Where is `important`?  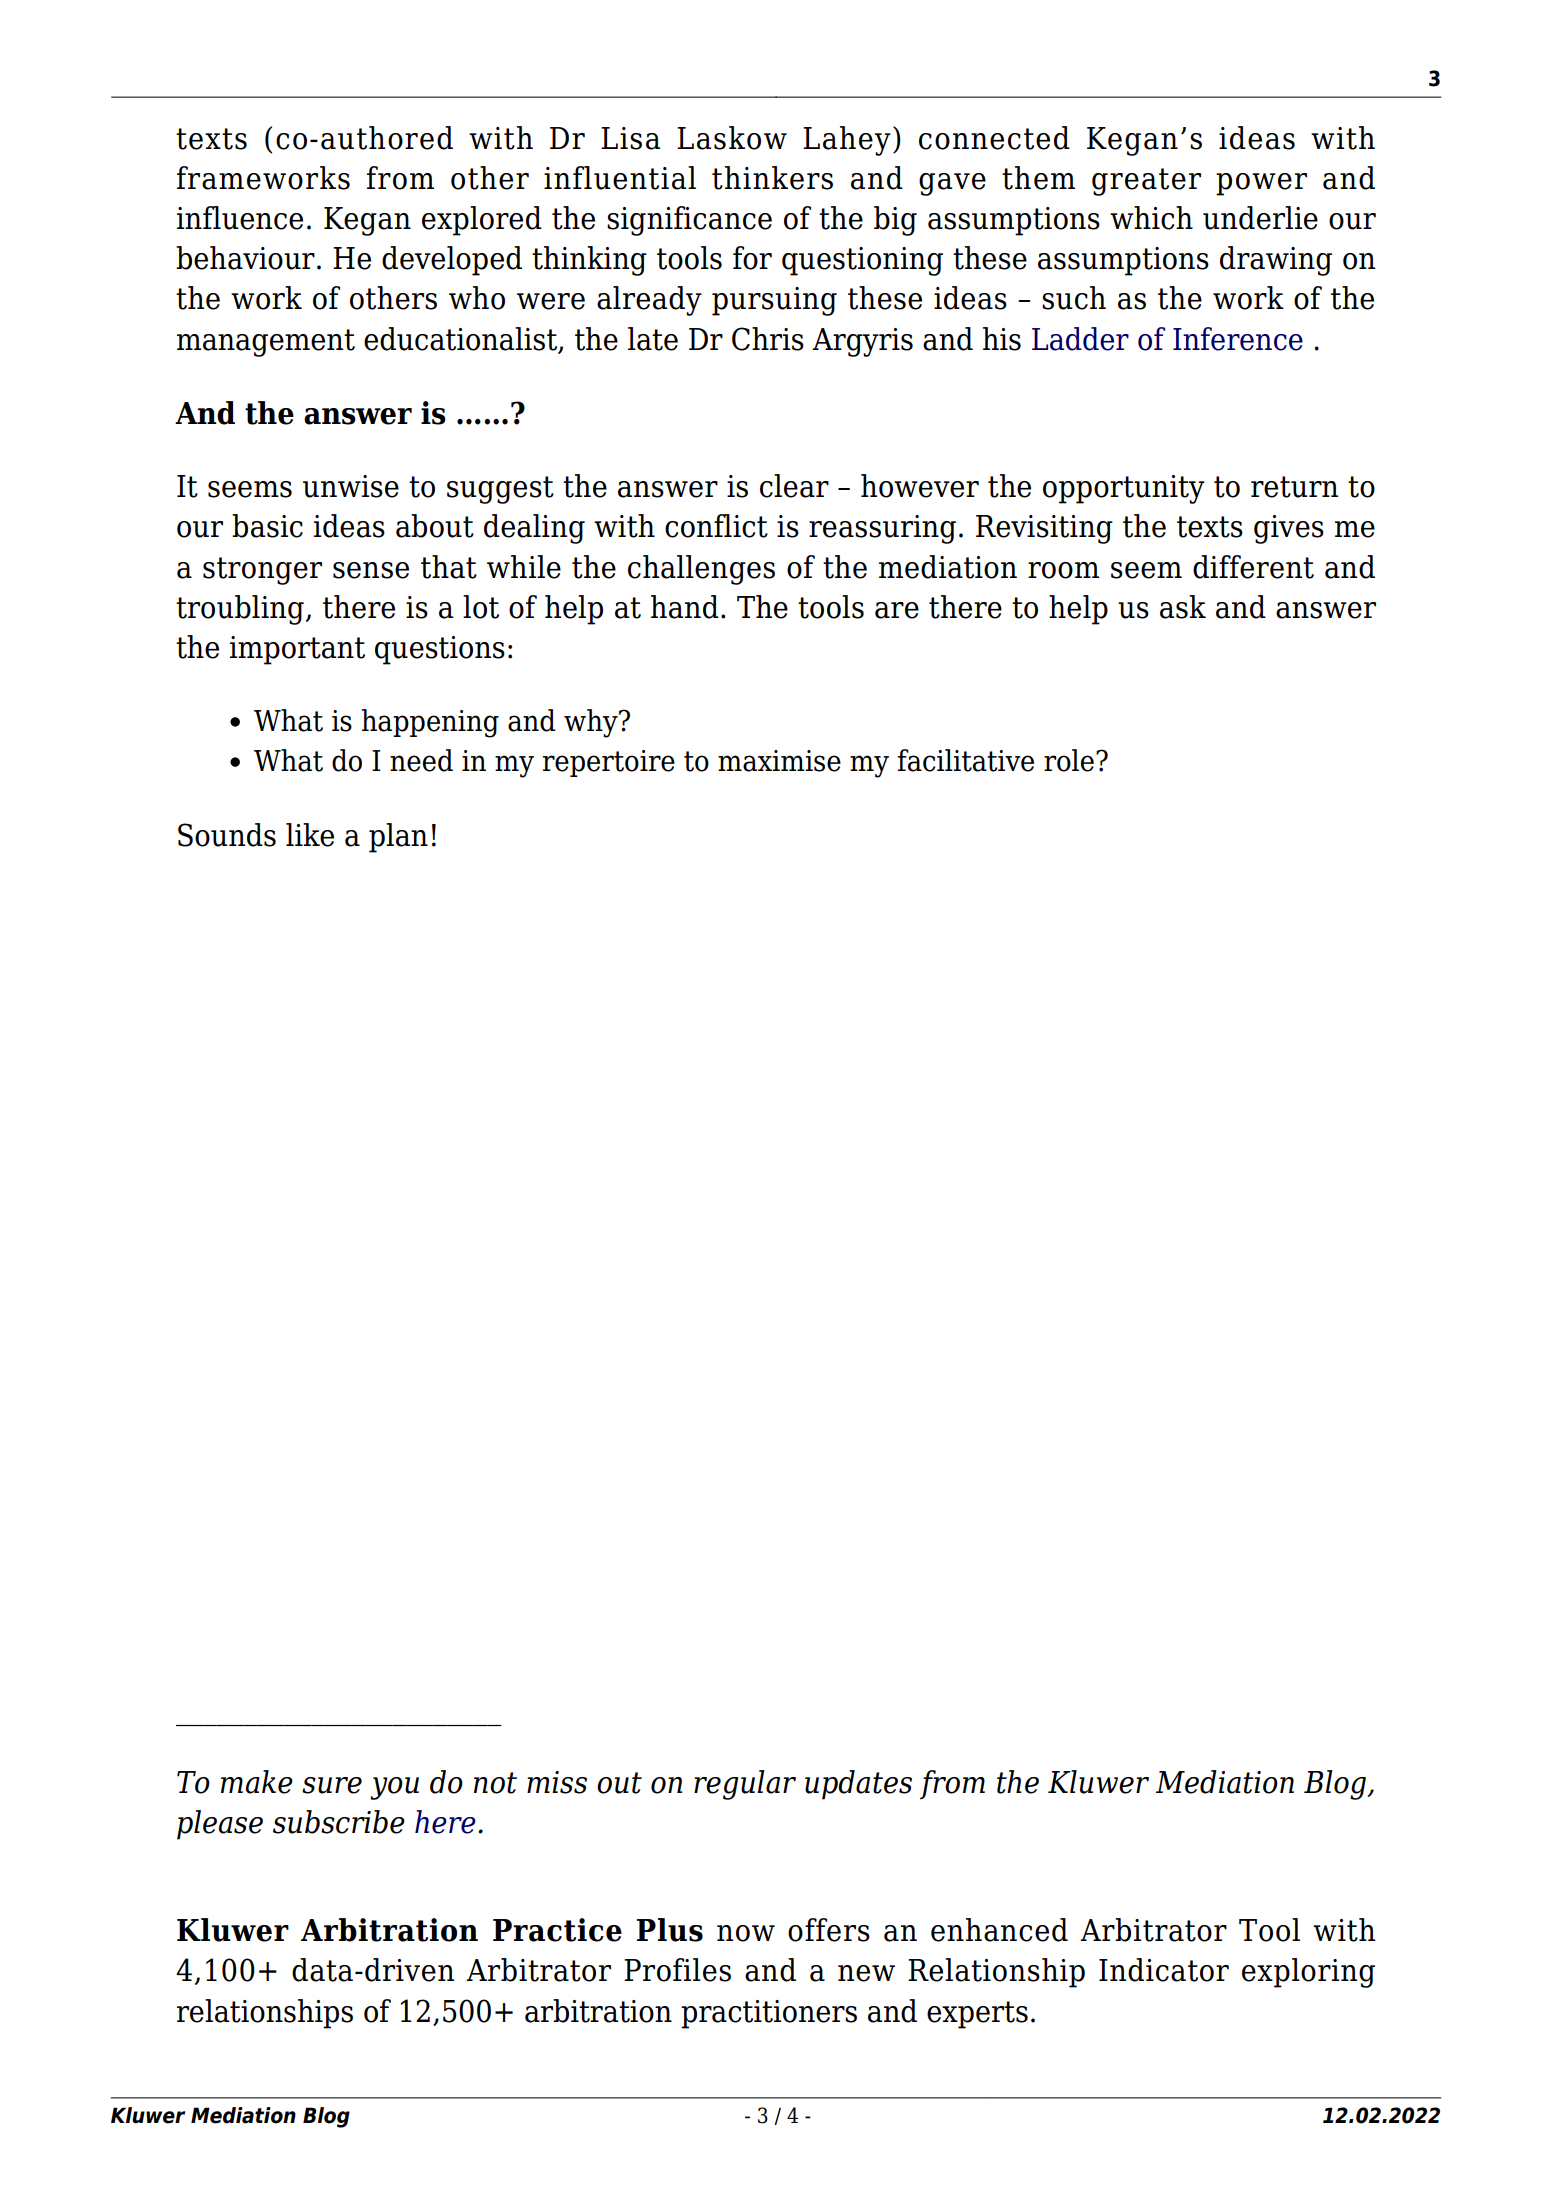 important is located at coordinates (297, 650).
